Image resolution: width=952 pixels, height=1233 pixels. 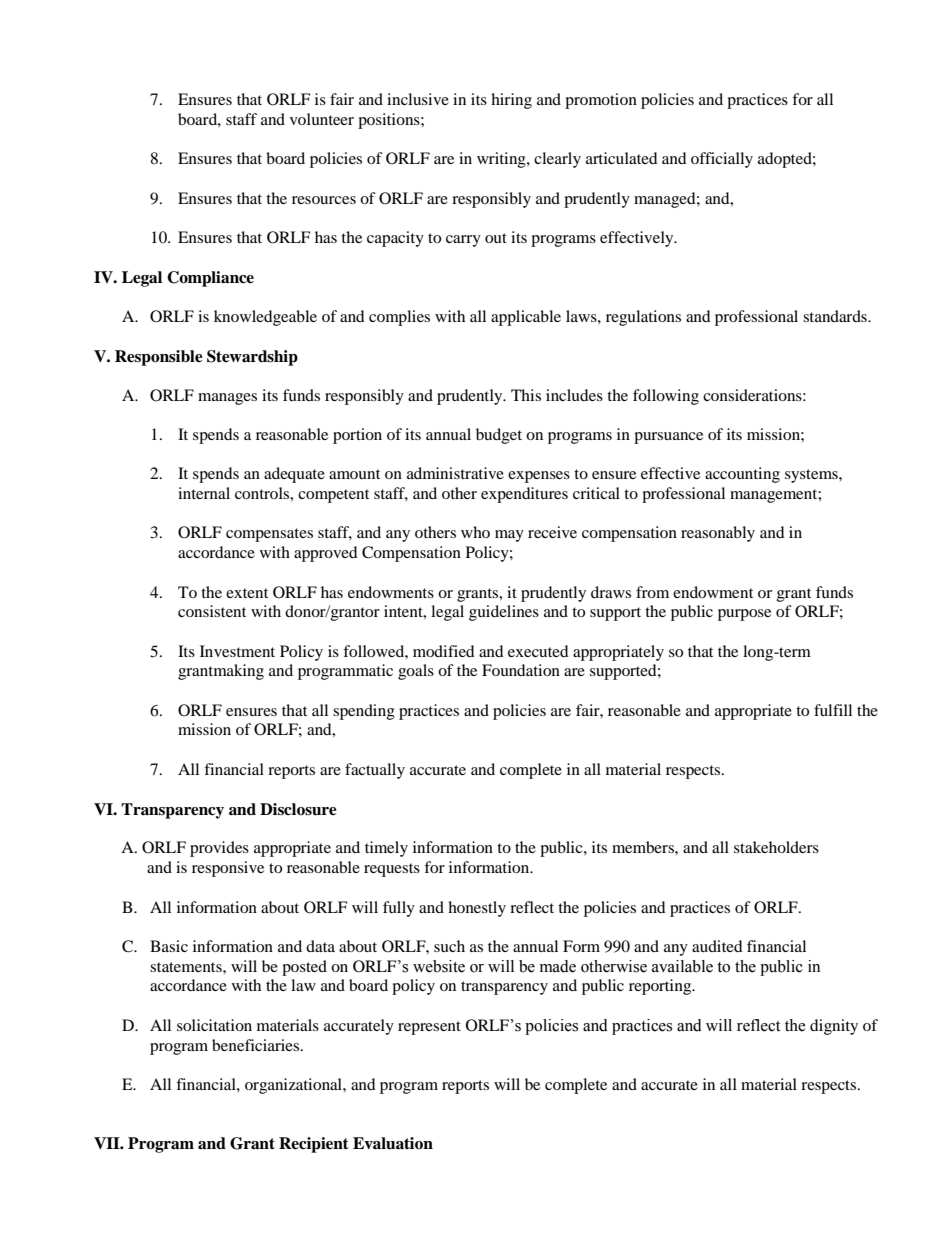 What do you see at coordinates (228, 869) in the document?
I see `responsive` at bounding box center [228, 869].
